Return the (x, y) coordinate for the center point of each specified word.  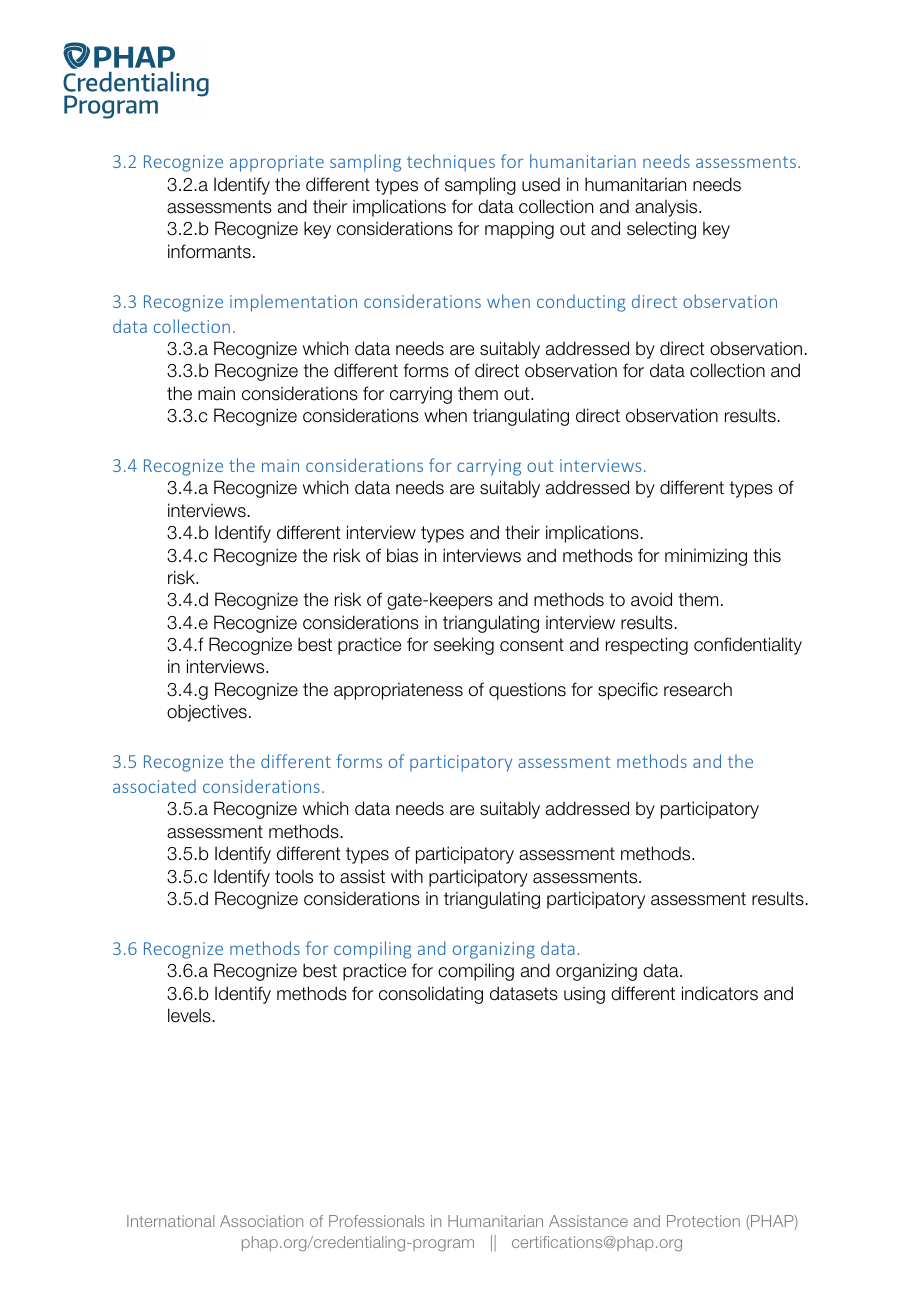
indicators (720, 993)
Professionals (377, 1221)
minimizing (706, 557)
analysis (667, 208)
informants (209, 251)
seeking (464, 646)
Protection (703, 1221)
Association (261, 1221)
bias (402, 555)
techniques (451, 163)
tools (294, 877)
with (407, 876)
